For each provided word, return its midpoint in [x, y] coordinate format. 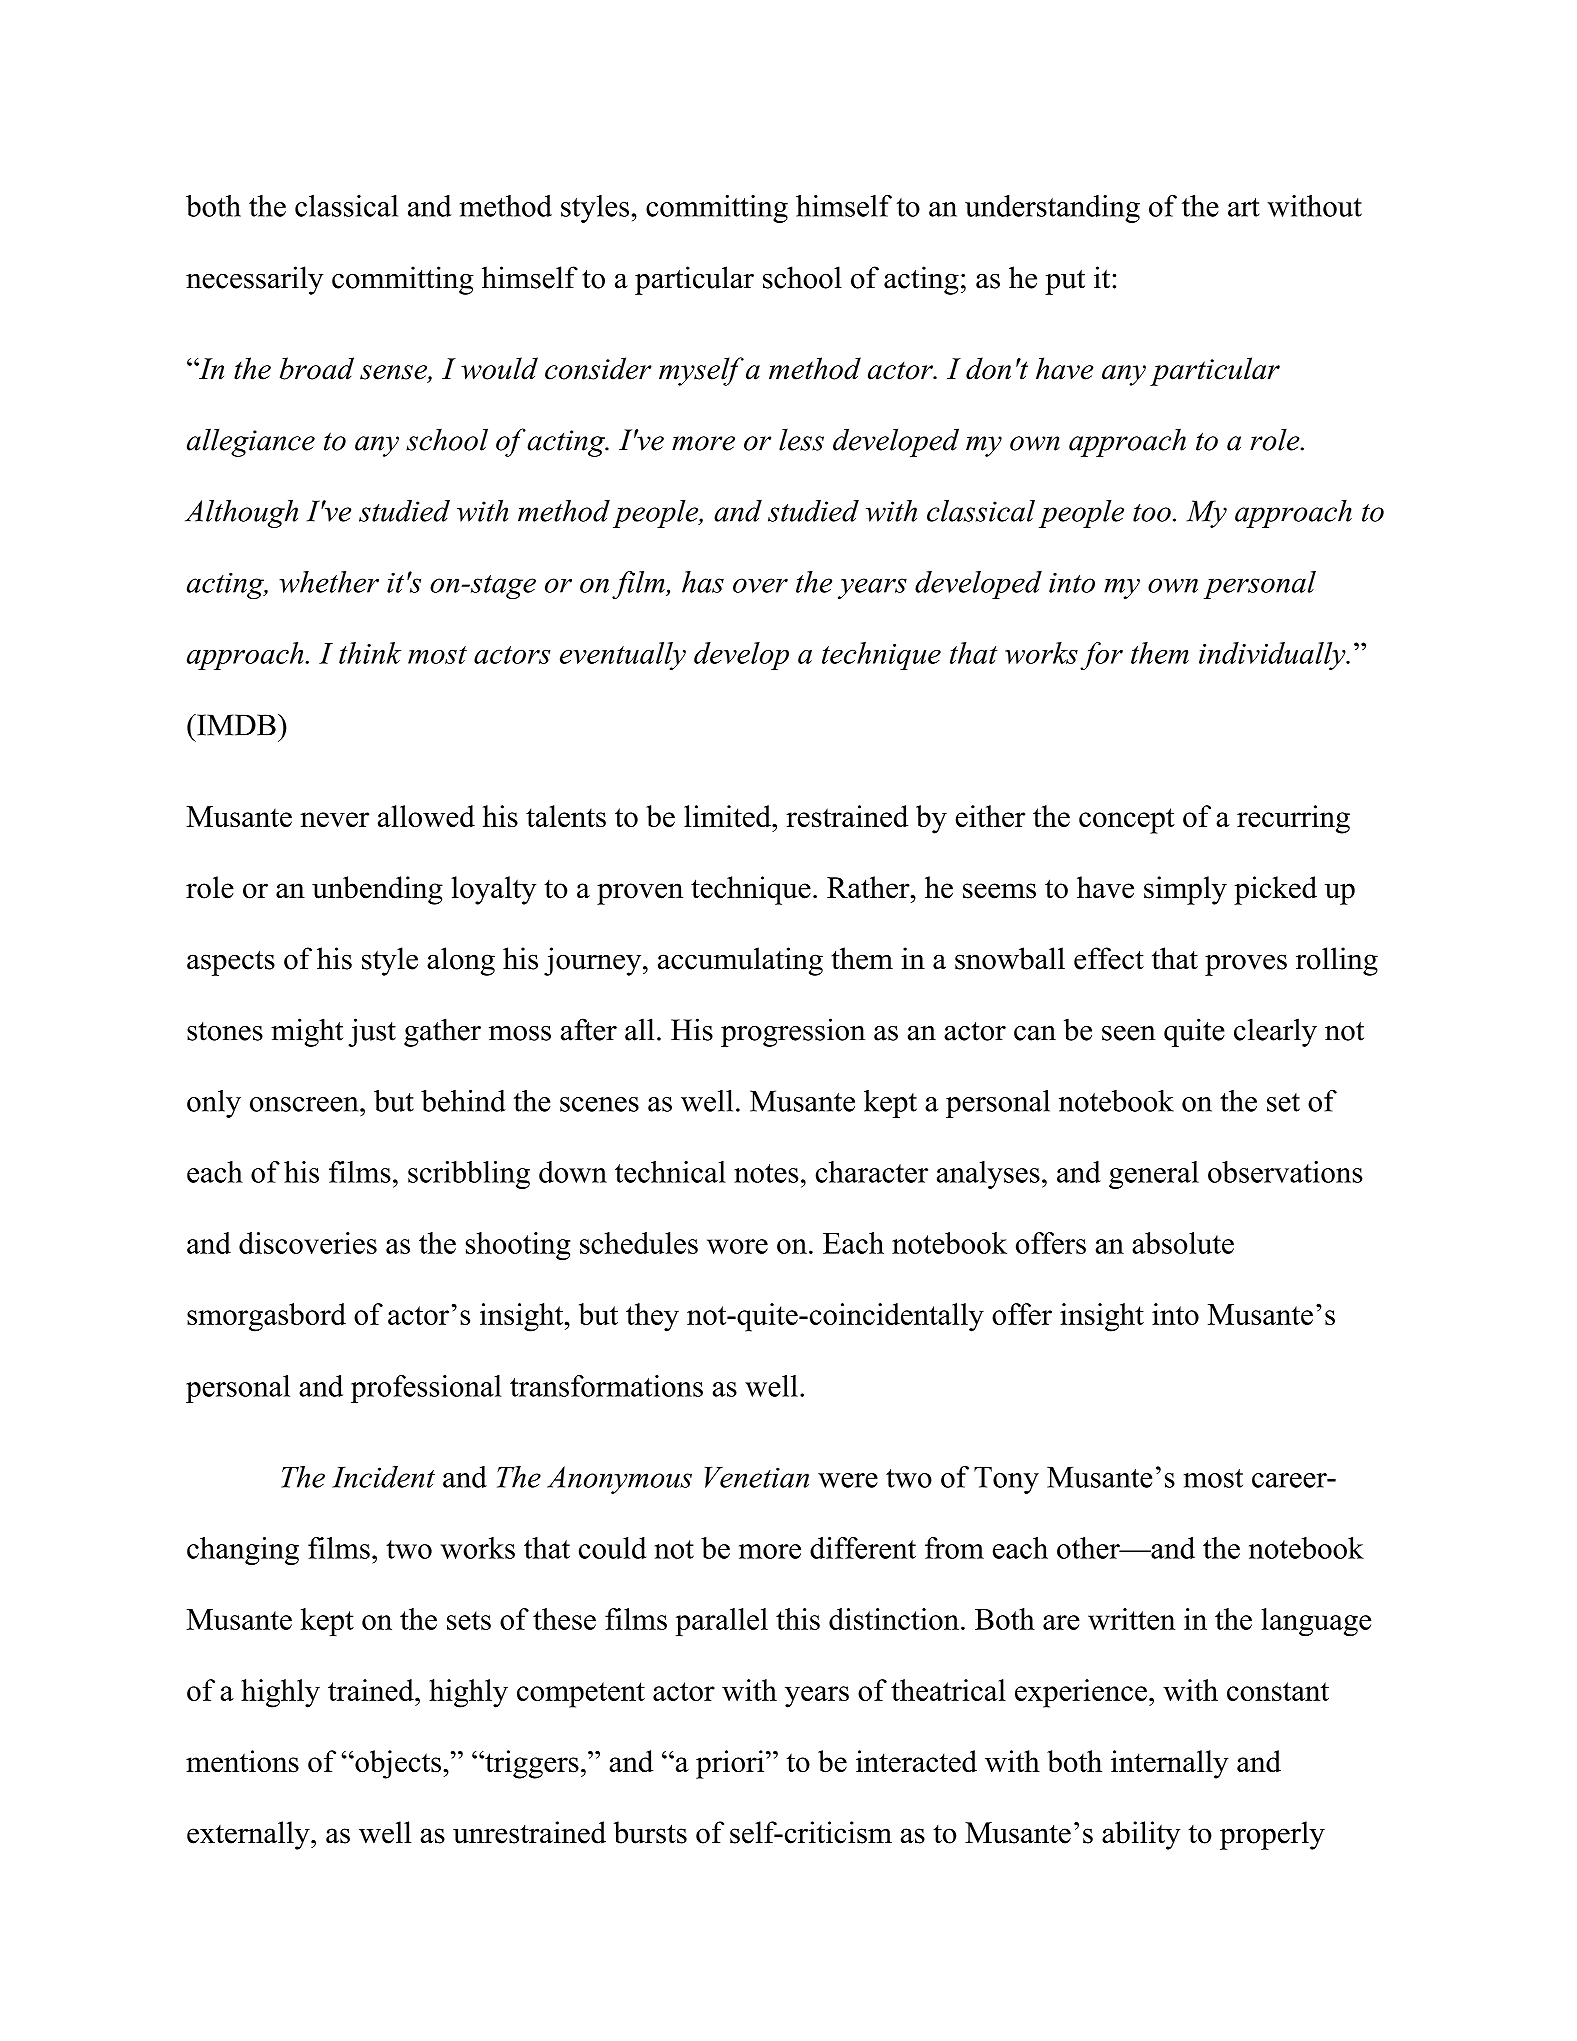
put [1065, 282]
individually [1273, 656]
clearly [1275, 1032]
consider [598, 368]
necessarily [255, 280]
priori [731, 1764]
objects [397, 1764]
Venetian [756, 1477]
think [370, 653]
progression [793, 1032]
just [372, 1032]
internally [1170, 1764]
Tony [1006, 1480]
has [703, 582]
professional [426, 1389]
